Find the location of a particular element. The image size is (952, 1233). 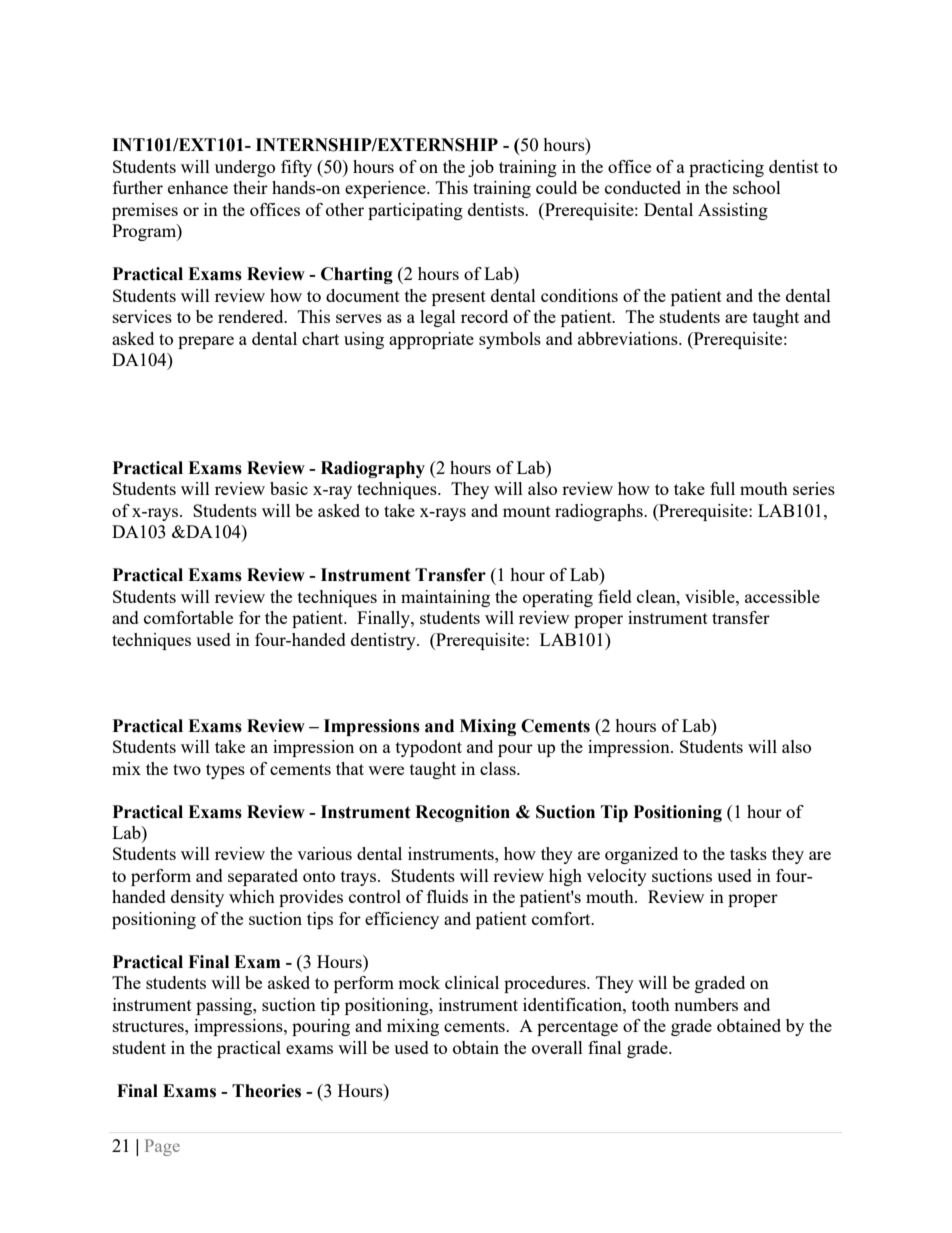

types is located at coordinates (225, 771).
